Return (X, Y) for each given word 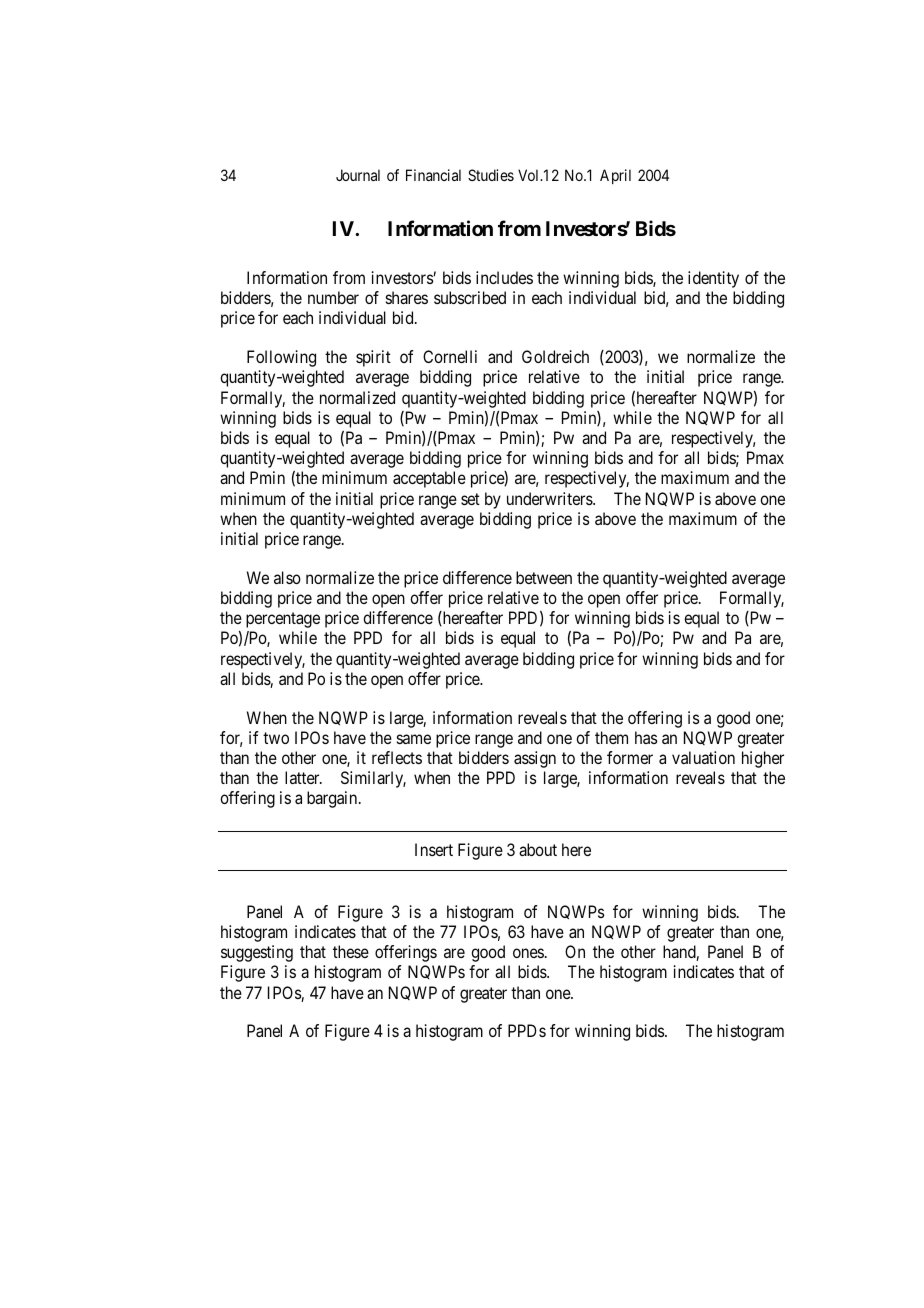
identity (713, 279)
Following (281, 358)
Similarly (373, 779)
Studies (491, 175)
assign (535, 759)
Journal (358, 175)
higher (763, 759)
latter (303, 777)
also (287, 577)
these (351, 951)
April (615, 176)
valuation (703, 757)
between (544, 577)
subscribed (470, 297)
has (646, 737)
